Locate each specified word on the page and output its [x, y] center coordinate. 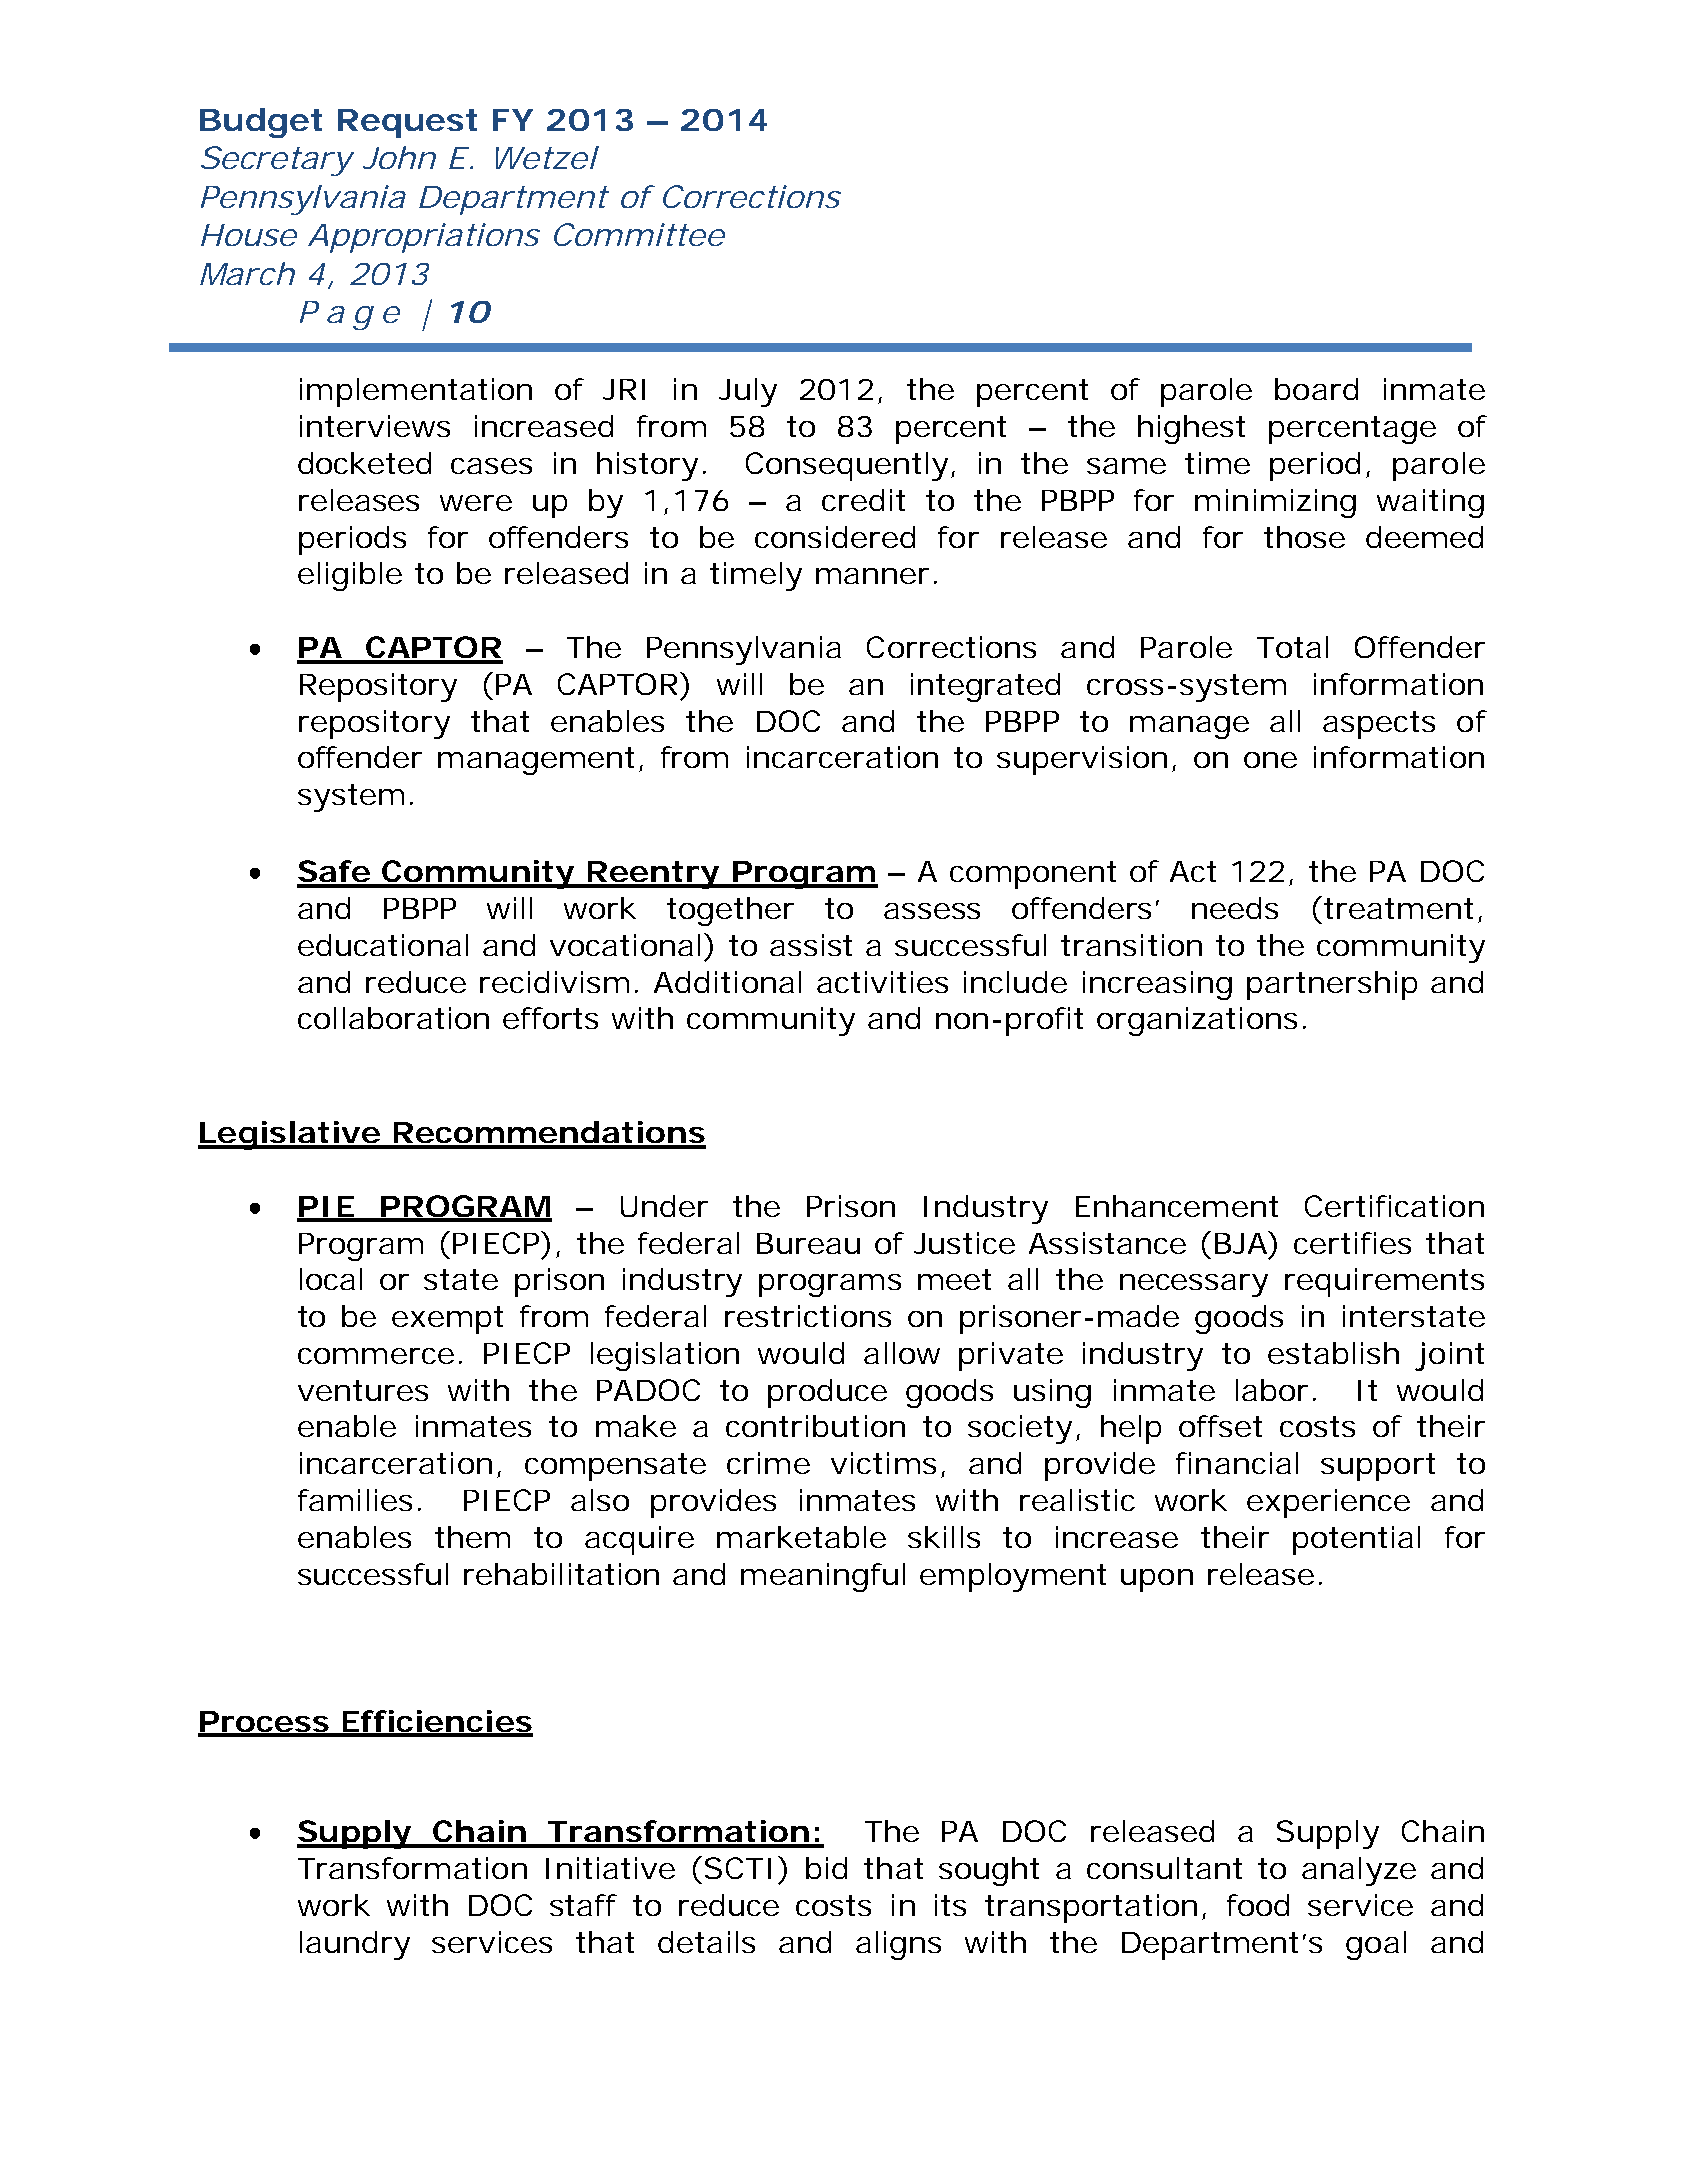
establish [1333, 1353]
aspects [1379, 725]
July [748, 392]
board [1316, 389]
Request [407, 123]
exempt [447, 1320]
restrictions [808, 1316]
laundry [355, 1945]
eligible [350, 576]
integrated [985, 687]
